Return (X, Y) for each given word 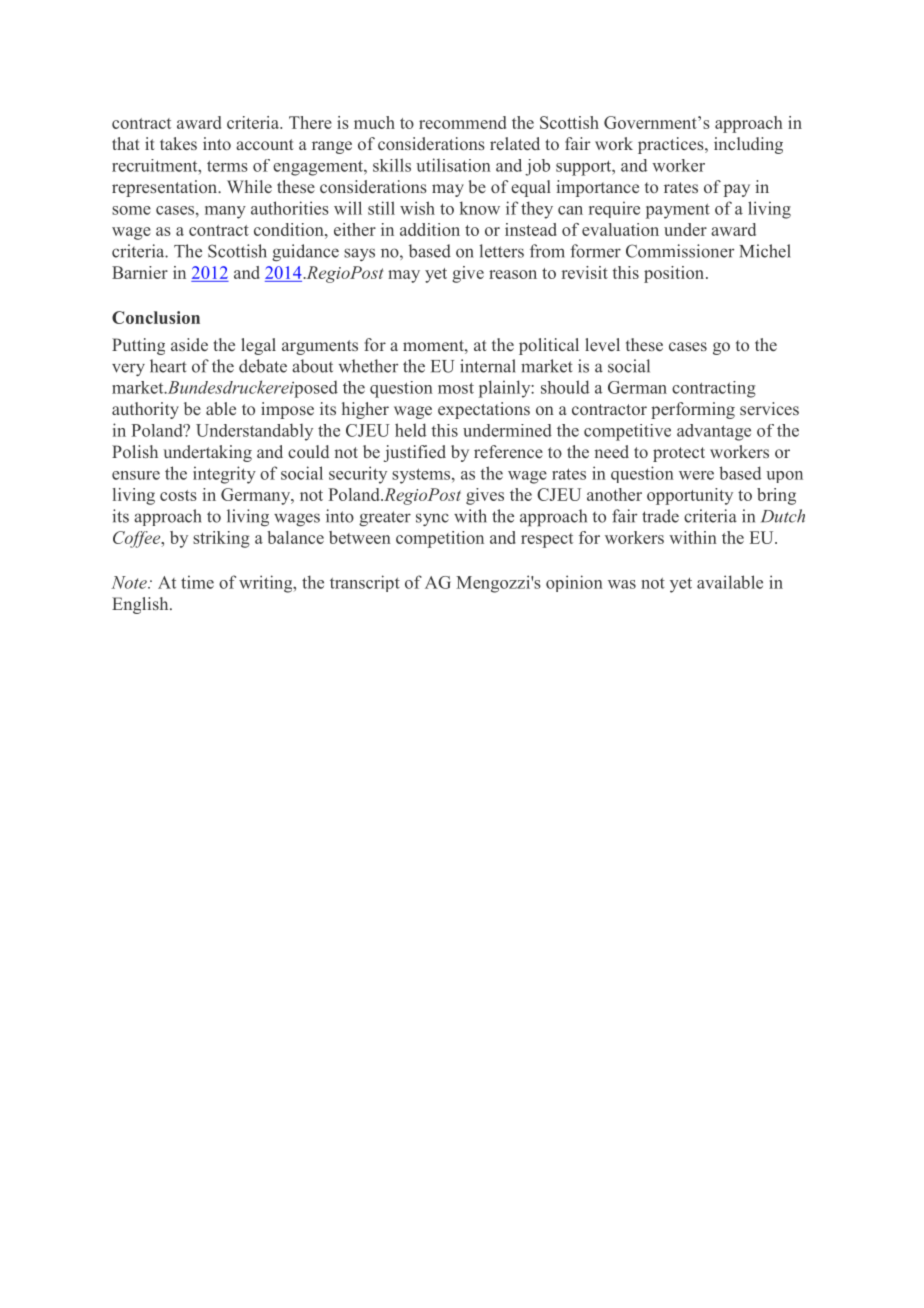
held (410, 430)
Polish (135, 451)
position (674, 274)
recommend (462, 122)
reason (513, 274)
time (197, 582)
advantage (714, 432)
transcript (365, 583)
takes (178, 143)
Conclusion (156, 317)
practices (672, 145)
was (622, 584)
